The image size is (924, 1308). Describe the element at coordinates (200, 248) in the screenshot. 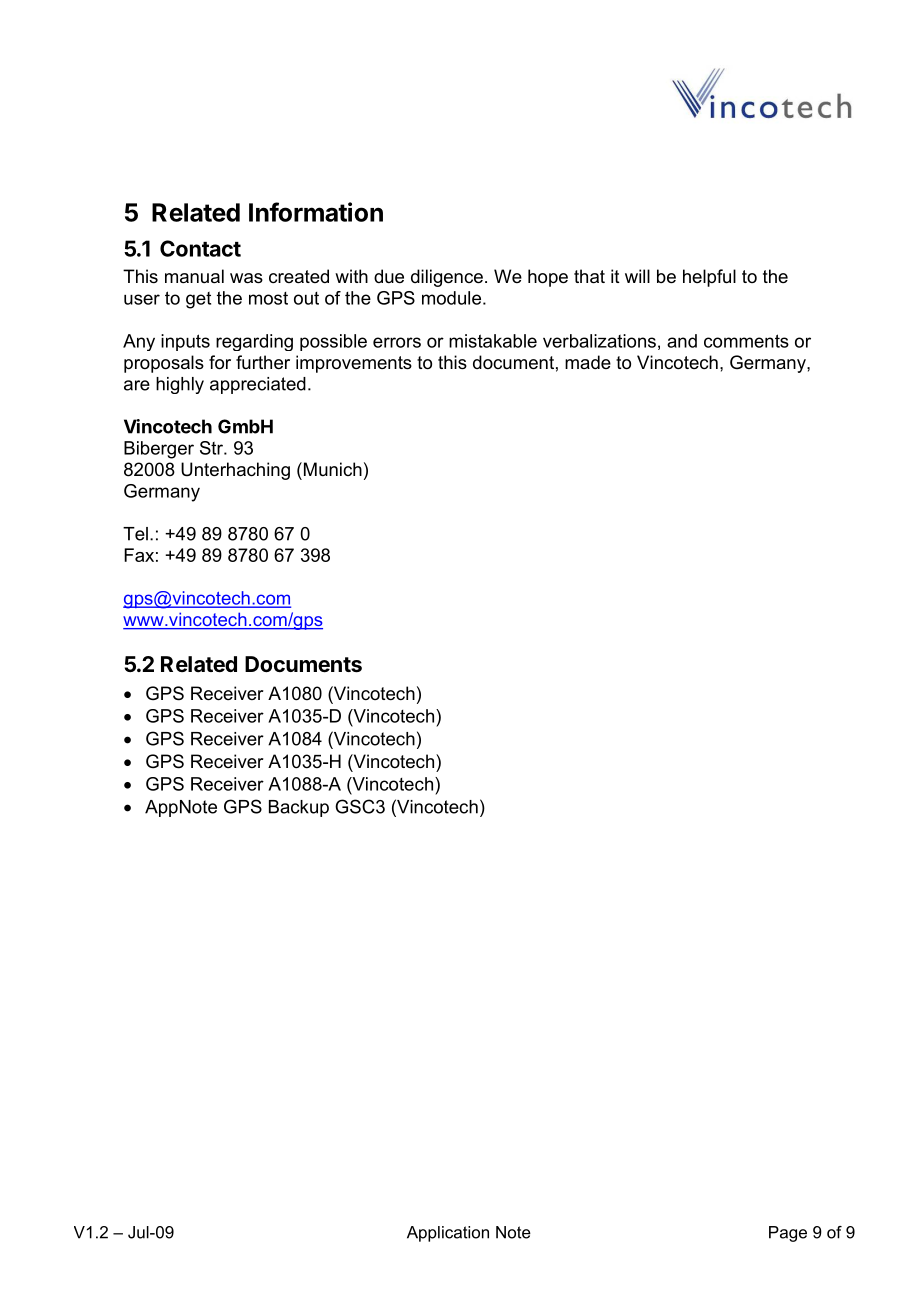

I see `Contact` at that location.
